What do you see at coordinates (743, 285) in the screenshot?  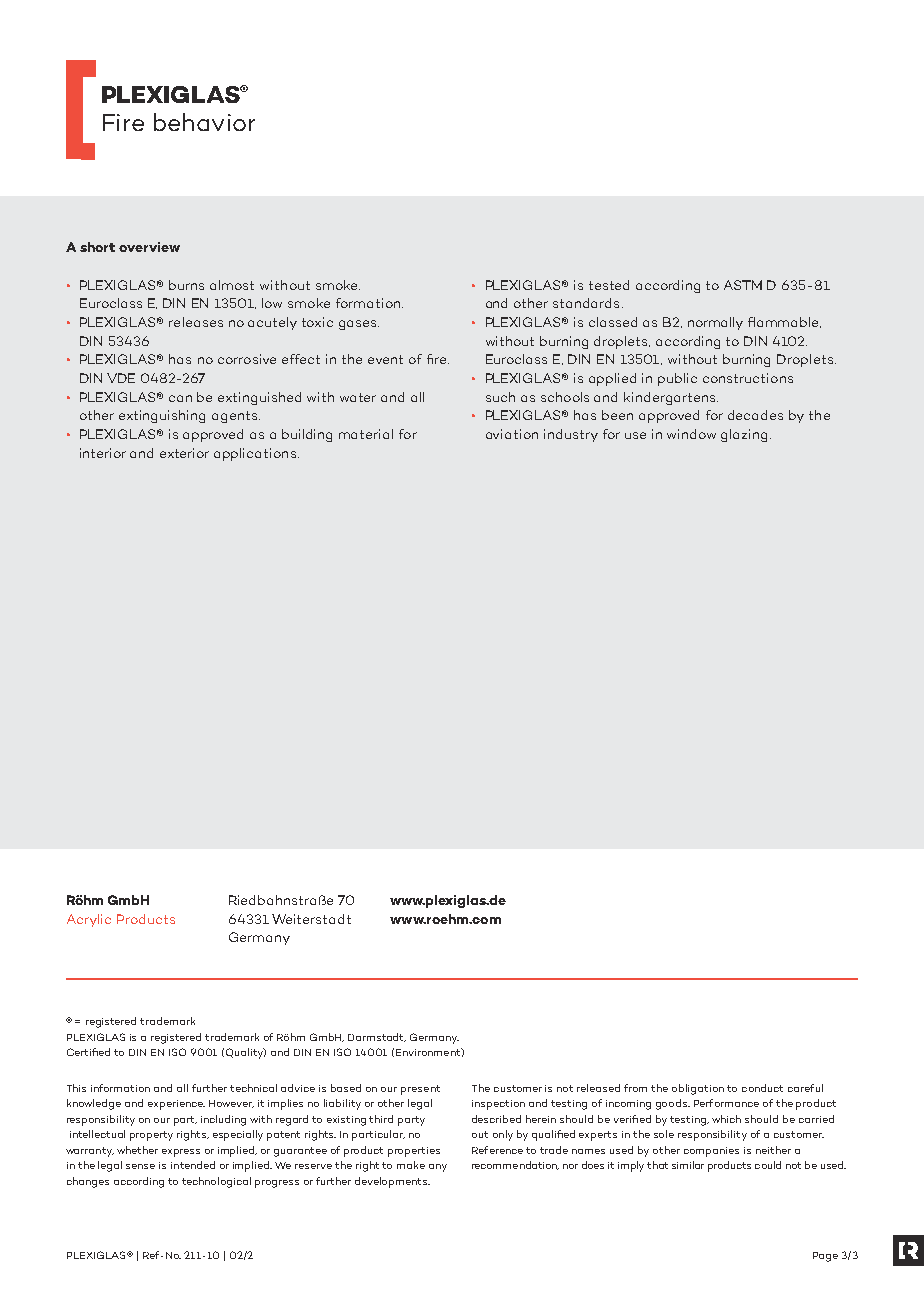 I see `ASTM` at bounding box center [743, 285].
